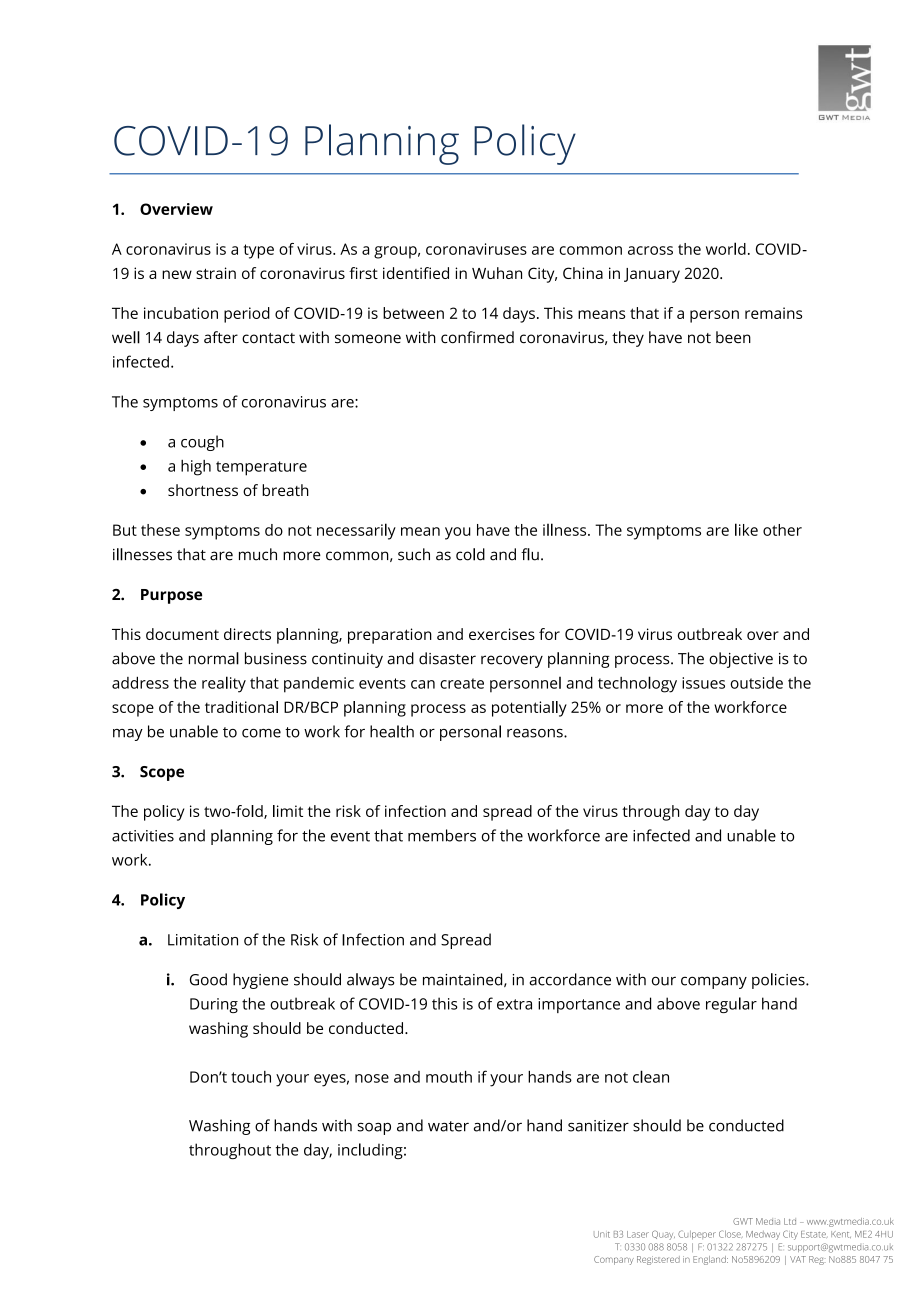 The height and width of the image is (1308, 924). Describe the element at coordinates (773, 313) in the image. I see `remains` at that location.
